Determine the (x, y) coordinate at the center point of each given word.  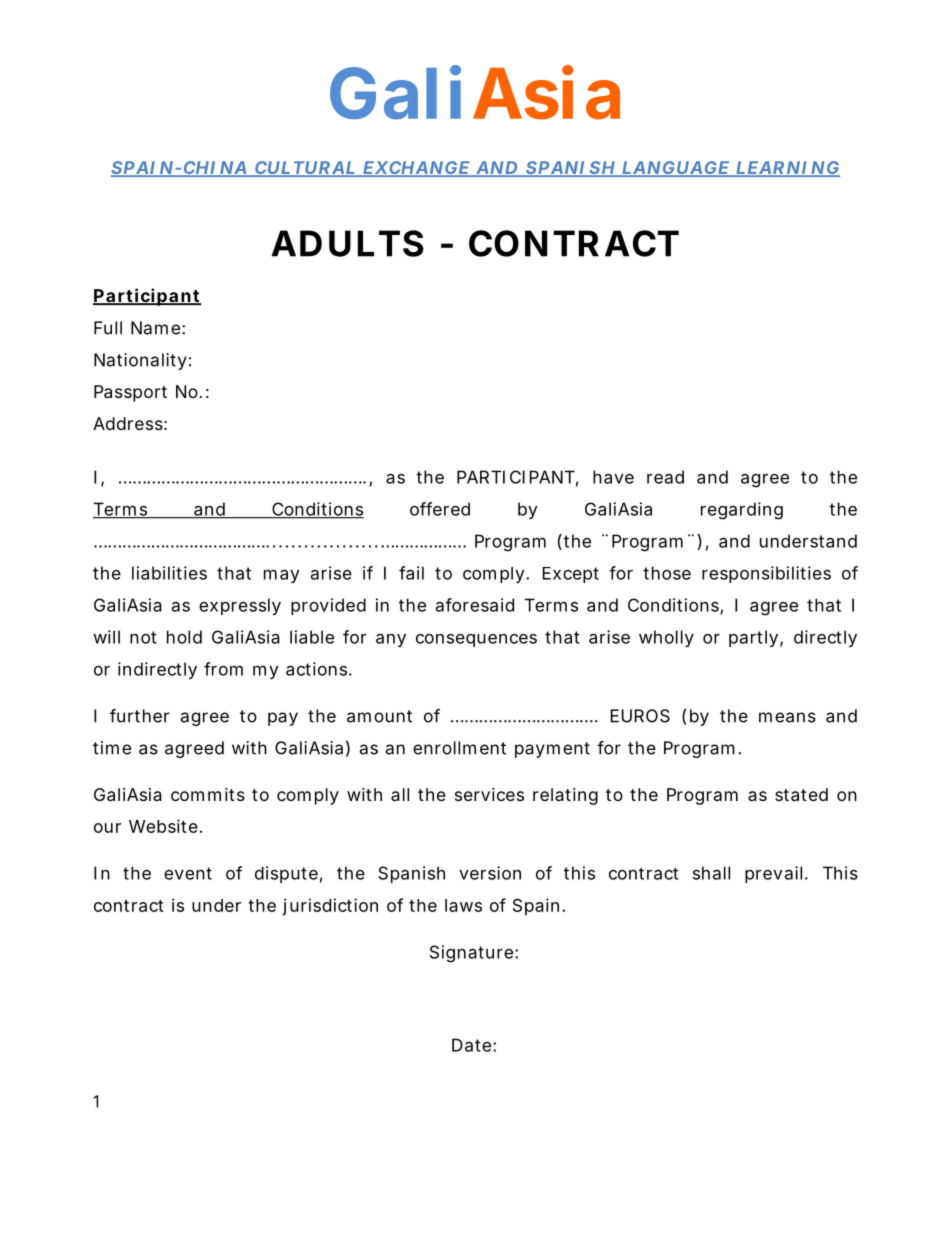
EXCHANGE (416, 169)
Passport (130, 393)
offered (440, 509)
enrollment (459, 748)
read (665, 477)
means (787, 717)
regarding (742, 511)
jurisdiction (330, 907)
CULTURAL (305, 169)
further (140, 716)
